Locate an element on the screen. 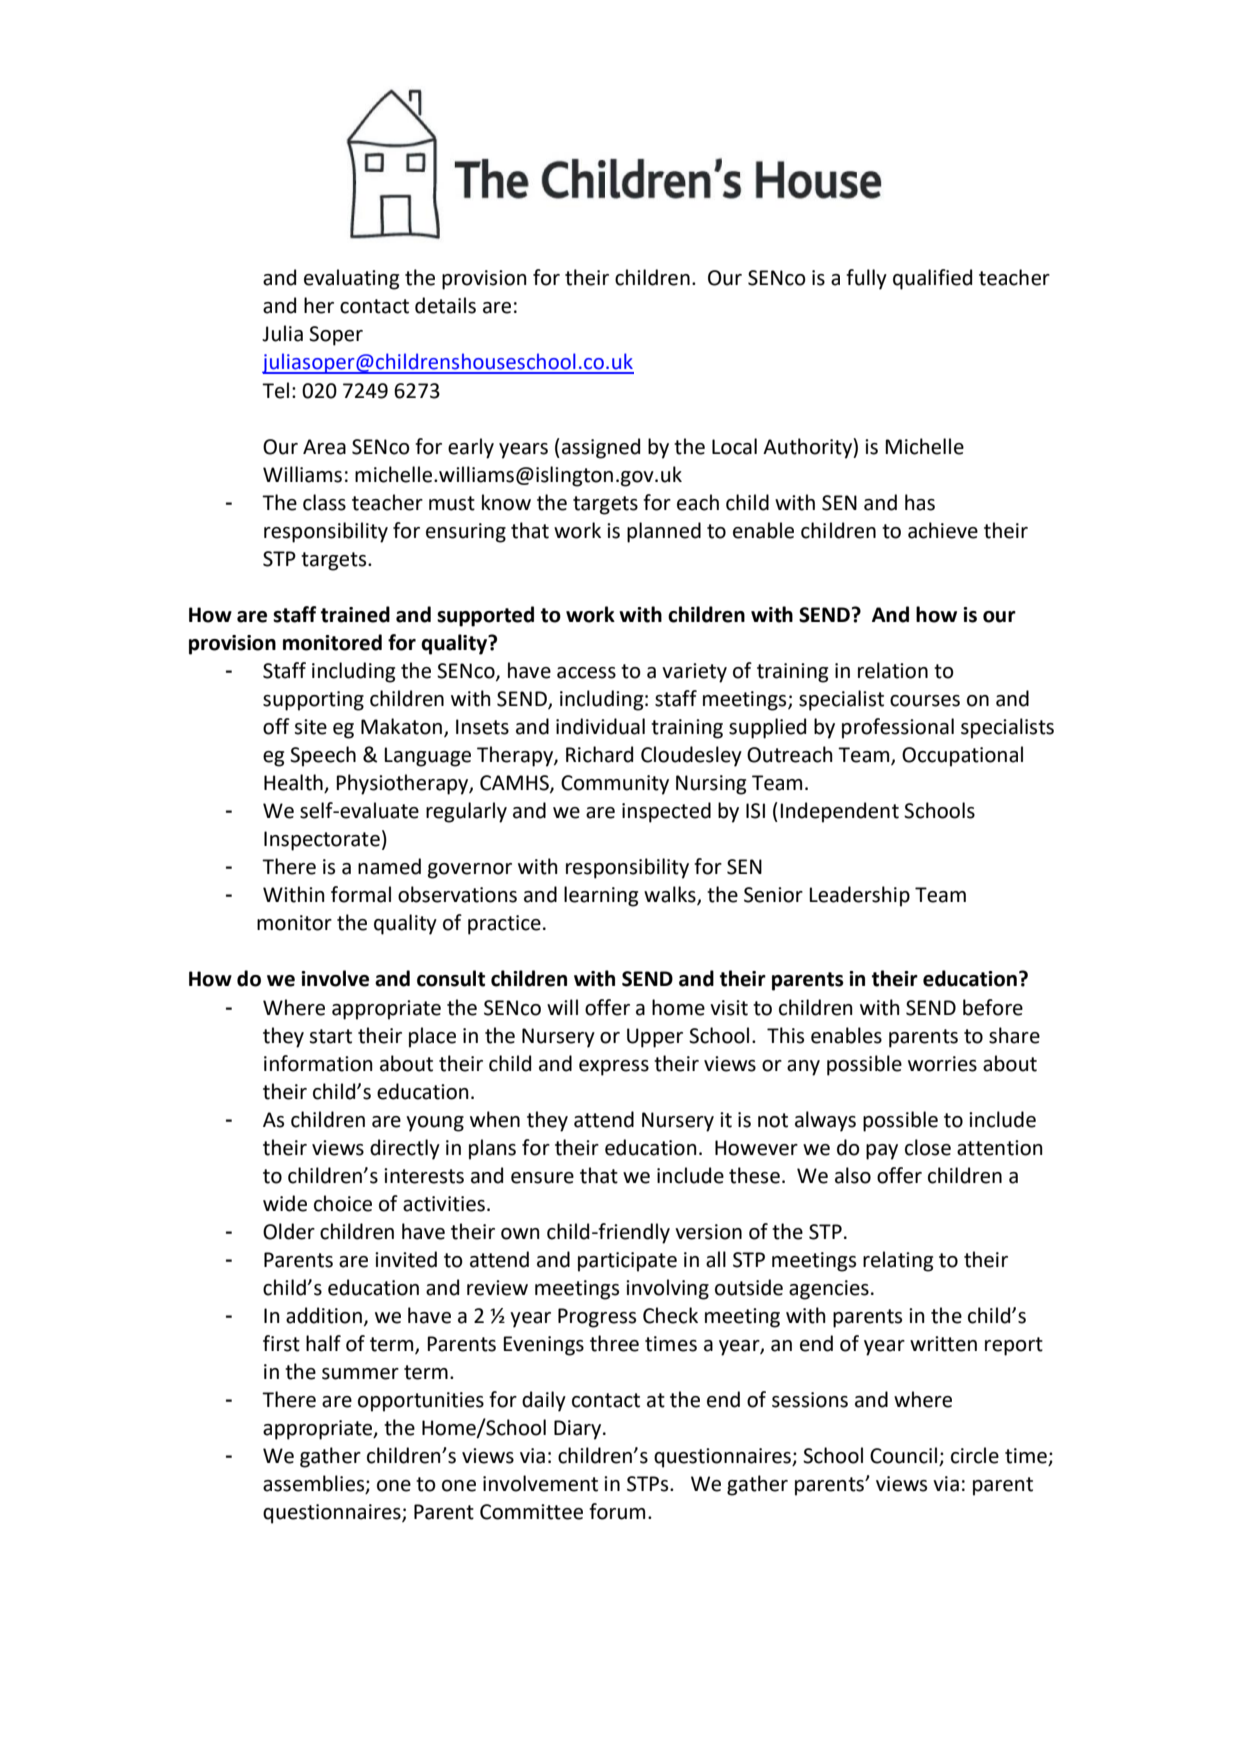 The width and height of the screenshot is (1244, 1758). qualified is located at coordinates (932, 279).
